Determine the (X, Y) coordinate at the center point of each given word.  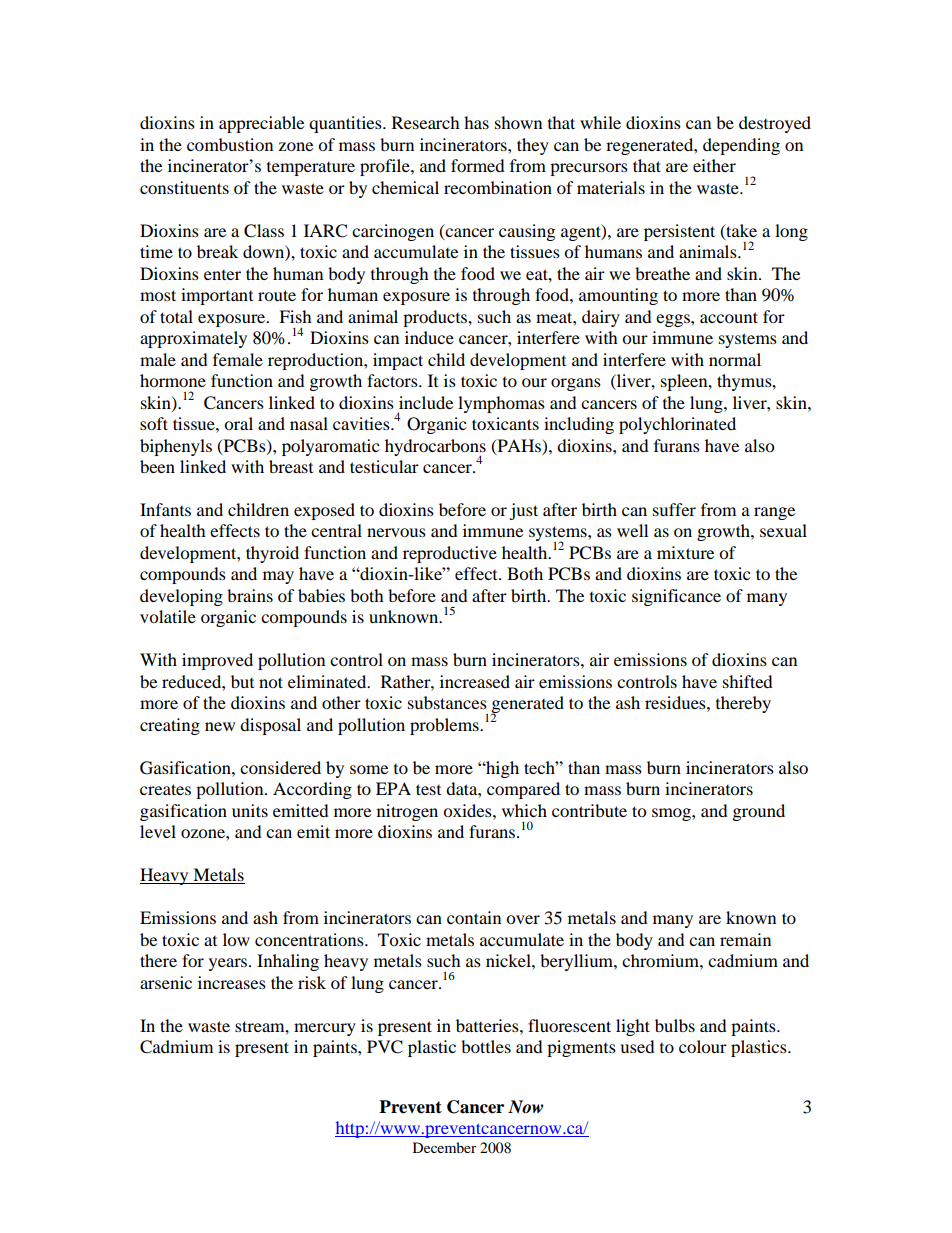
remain (745, 939)
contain (474, 917)
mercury (325, 1029)
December (445, 1147)
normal (735, 359)
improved (217, 661)
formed (478, 165)
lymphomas (501, 404)
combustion (230, 144)
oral (238, 423)
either (714, 165)
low (236, 939)
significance (676, 597)
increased (475, 681)
